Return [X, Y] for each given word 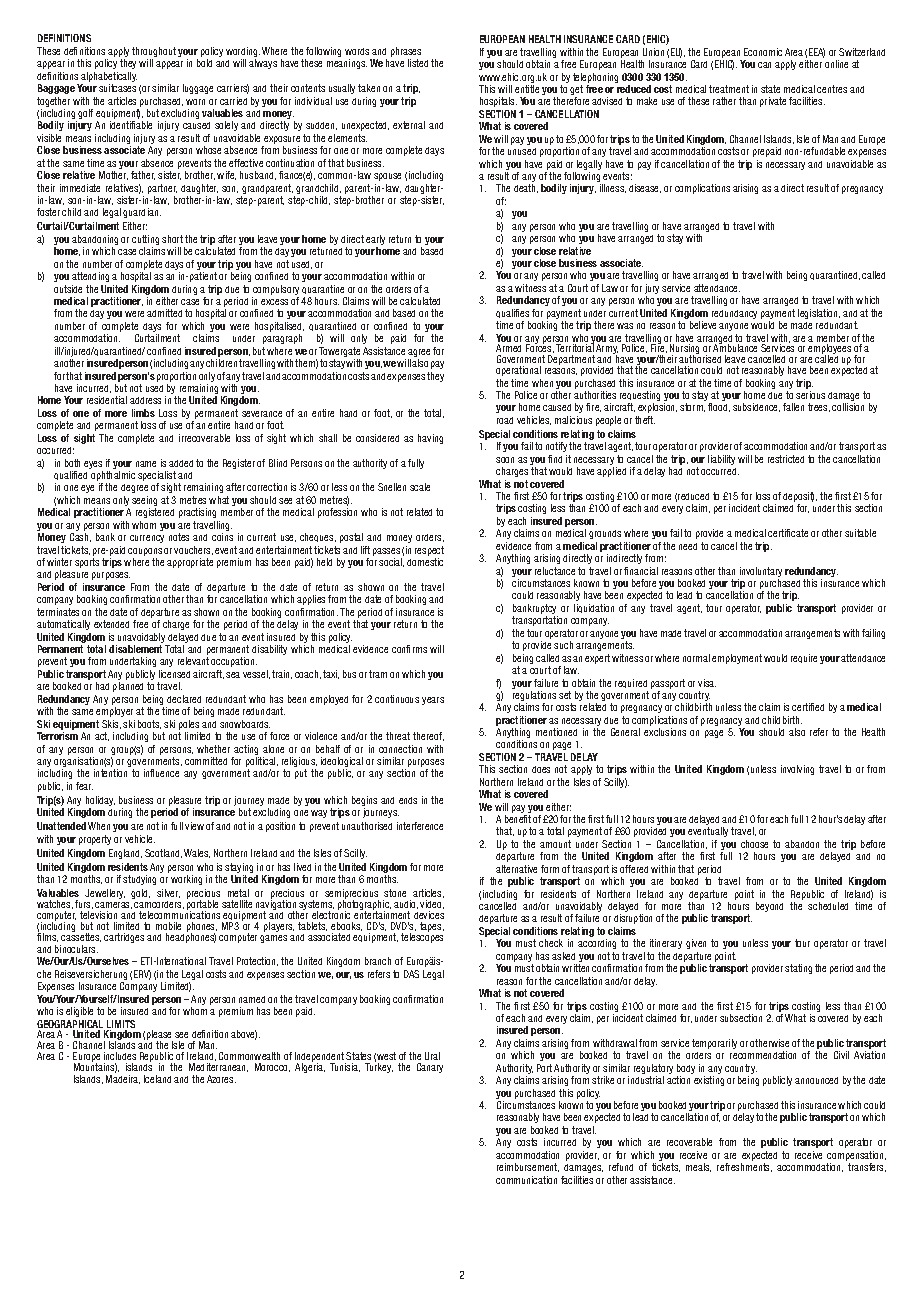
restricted [786, 459]
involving [797, 770]
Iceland [157, 1079]
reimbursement [528, 1167]
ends [408, 800]
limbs [143, 413]
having [430, 439]
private [773, 102]
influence [161, 773]
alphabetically [109, 78]
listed [418, 63]
